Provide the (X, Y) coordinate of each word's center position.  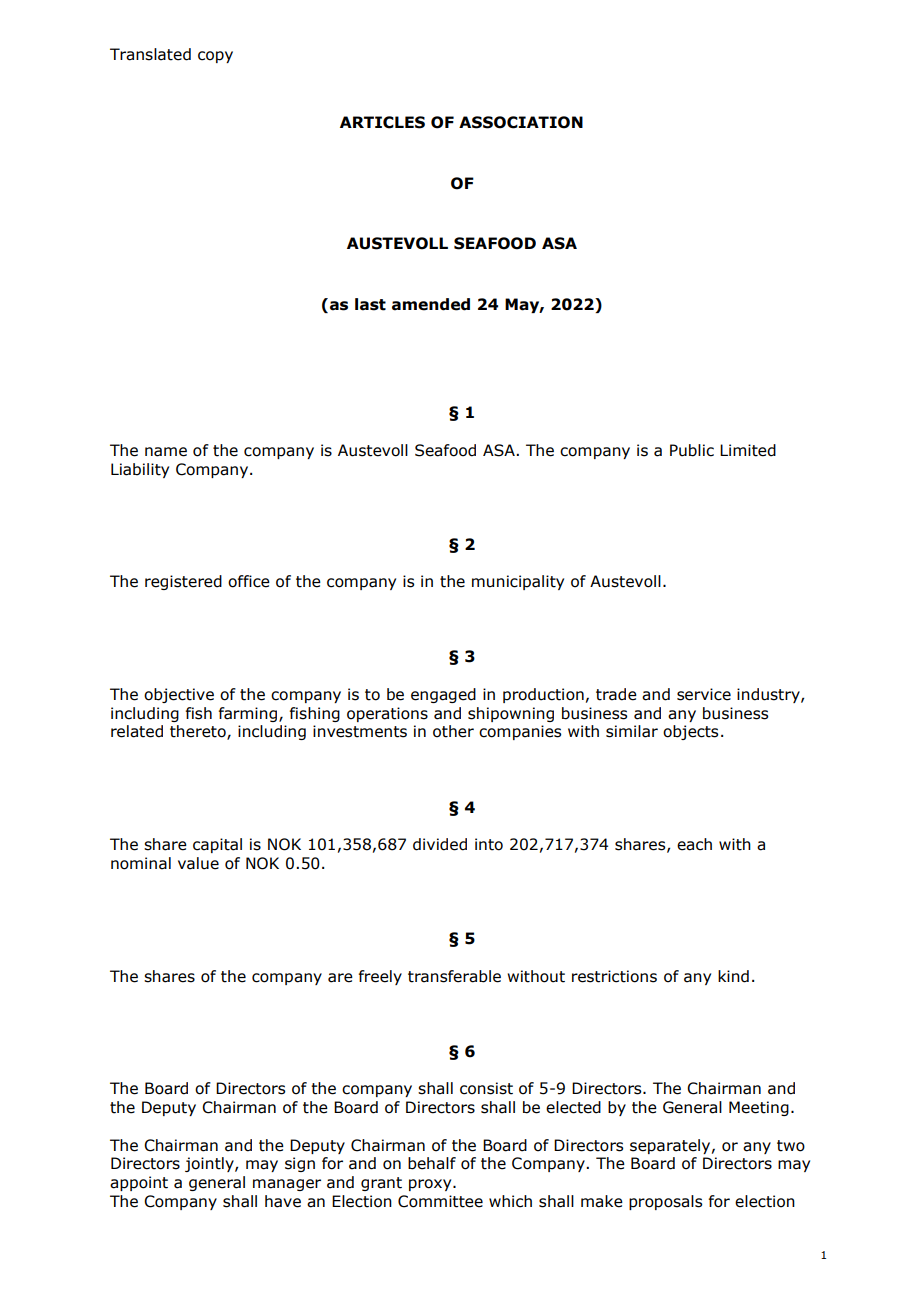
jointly (210, 1164)
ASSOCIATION (521, 122)
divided (440, 844)
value (198, 863)
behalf (432, 1163)
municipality (518, 582)
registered (183, 582)
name (166, 452)
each (694, 844)
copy (215, 57)
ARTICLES (382, 122)
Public (692, 450)
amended (431, 304)
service (704, 694)
